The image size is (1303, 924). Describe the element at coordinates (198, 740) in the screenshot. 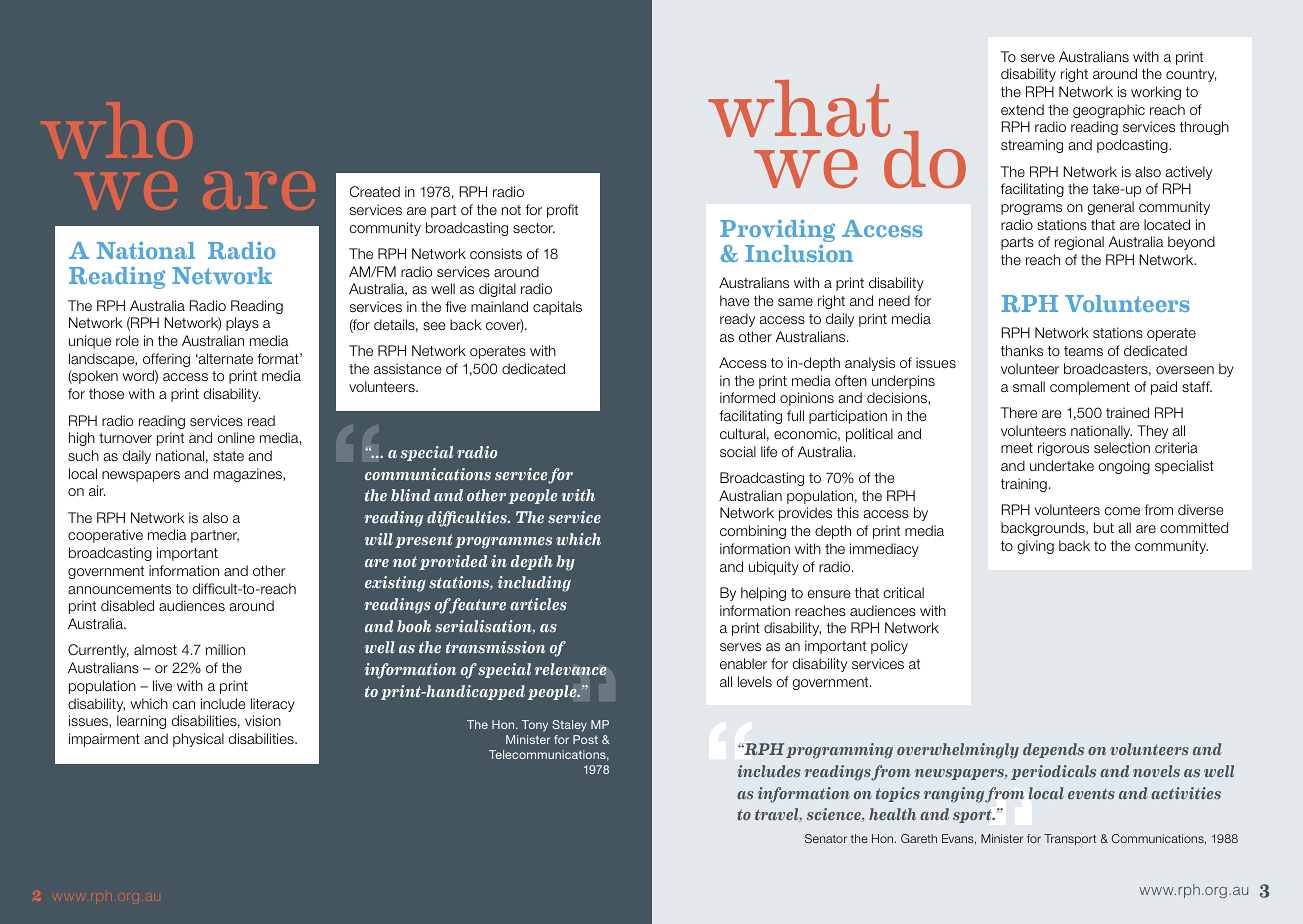

I see `physical` at that location.
